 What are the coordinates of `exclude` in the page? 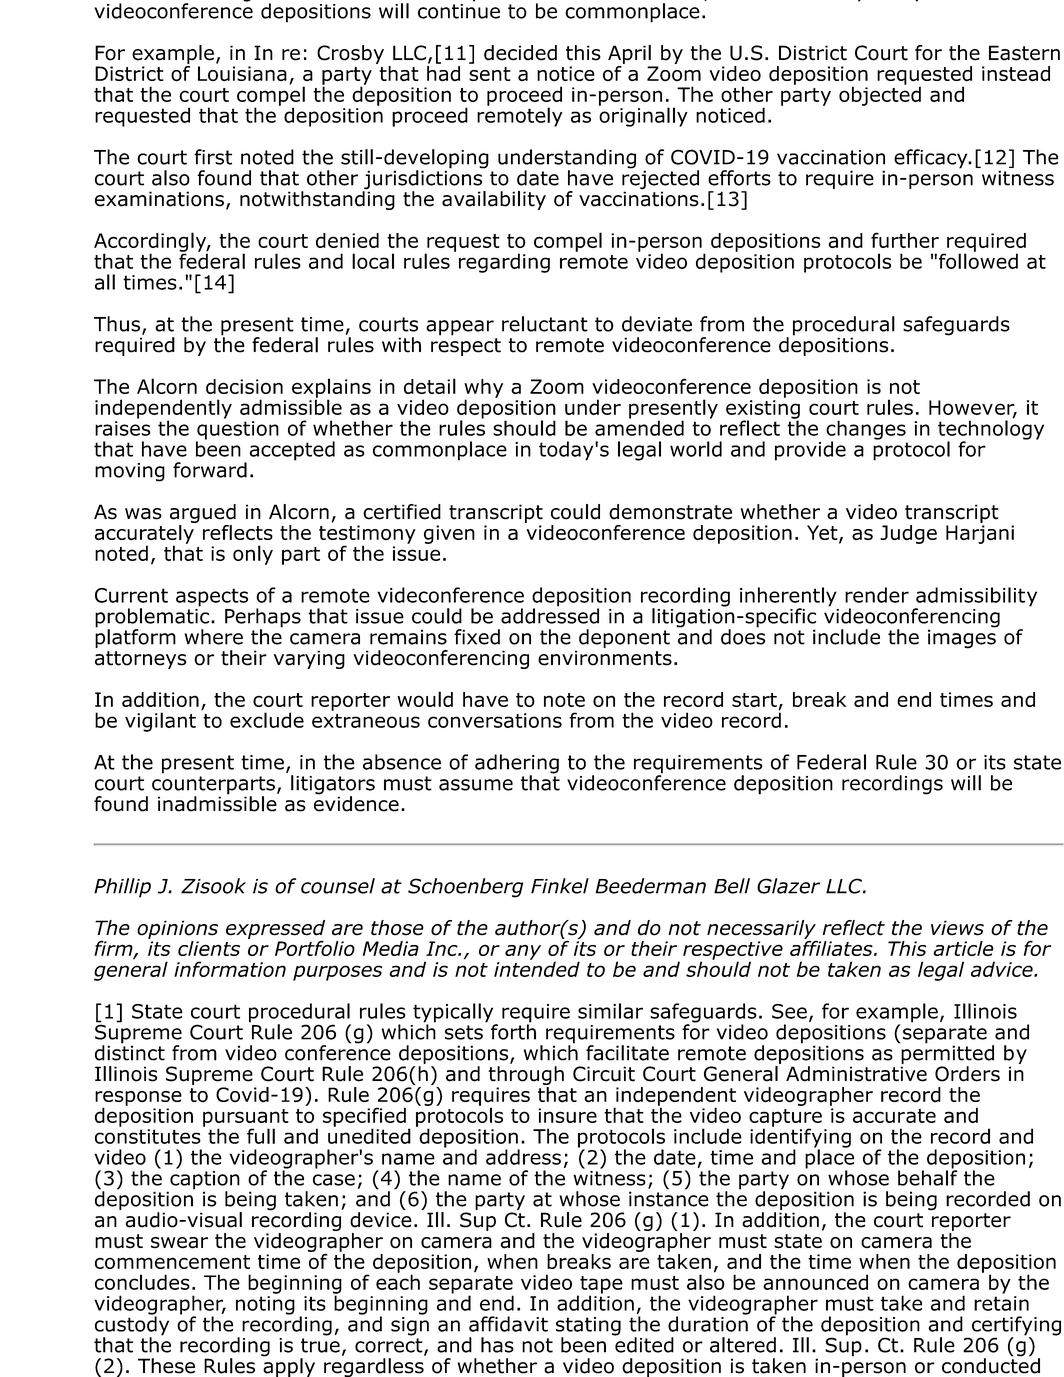 It's located at (267, 720).
